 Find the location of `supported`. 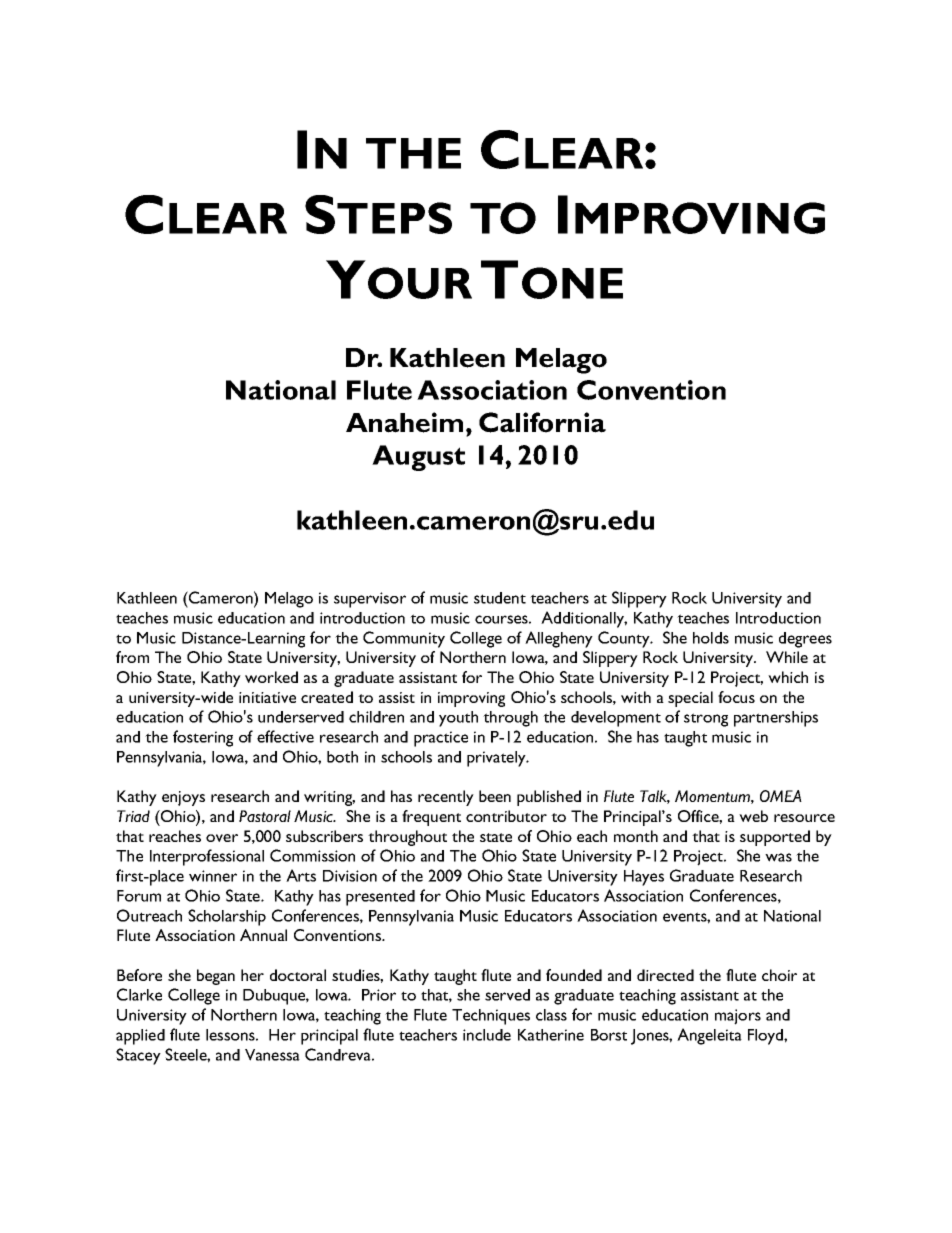

supported is located at coordinates (775, 838).
